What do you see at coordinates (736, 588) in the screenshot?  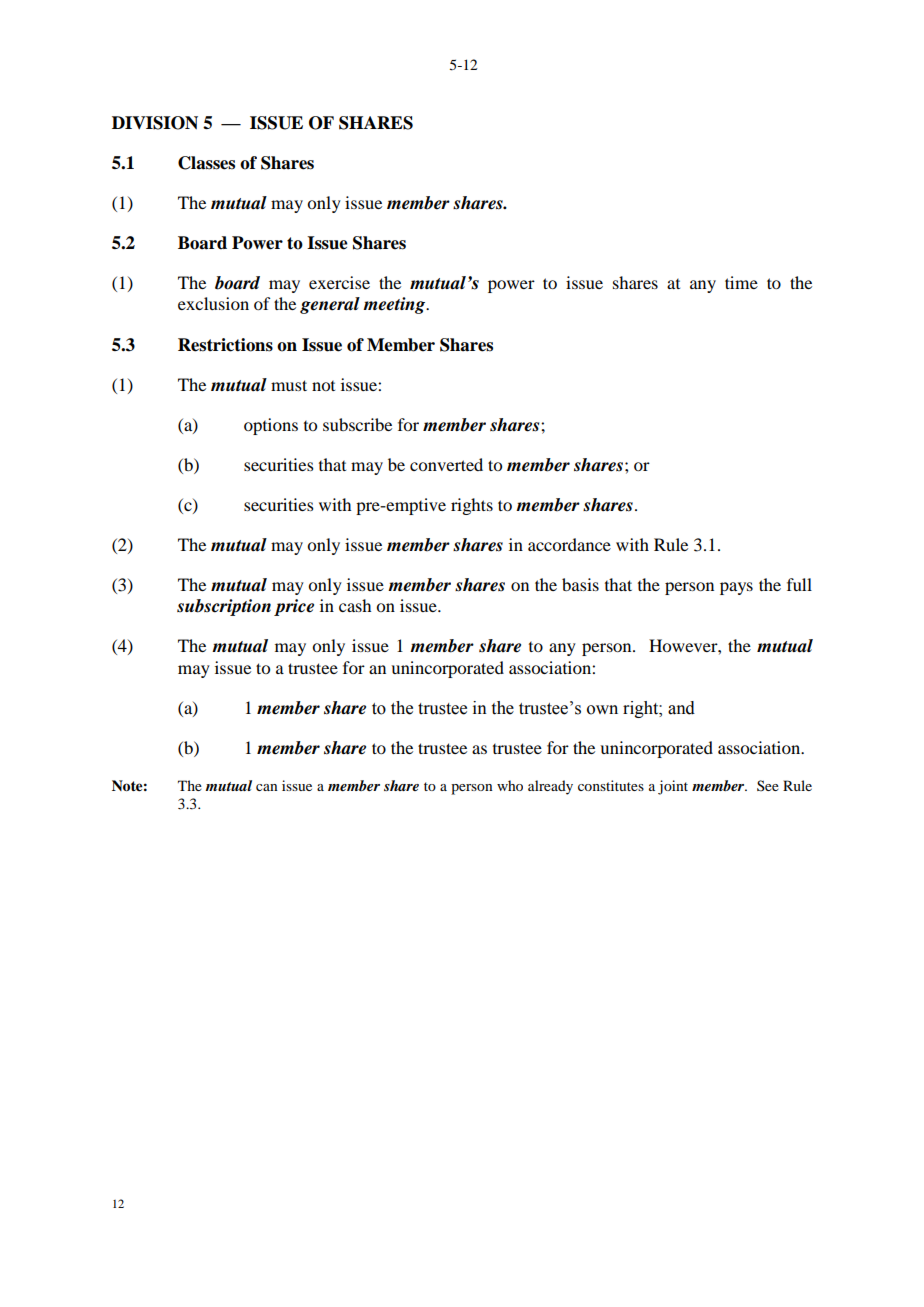 I see `pays` at bounding box center [736, 588].
